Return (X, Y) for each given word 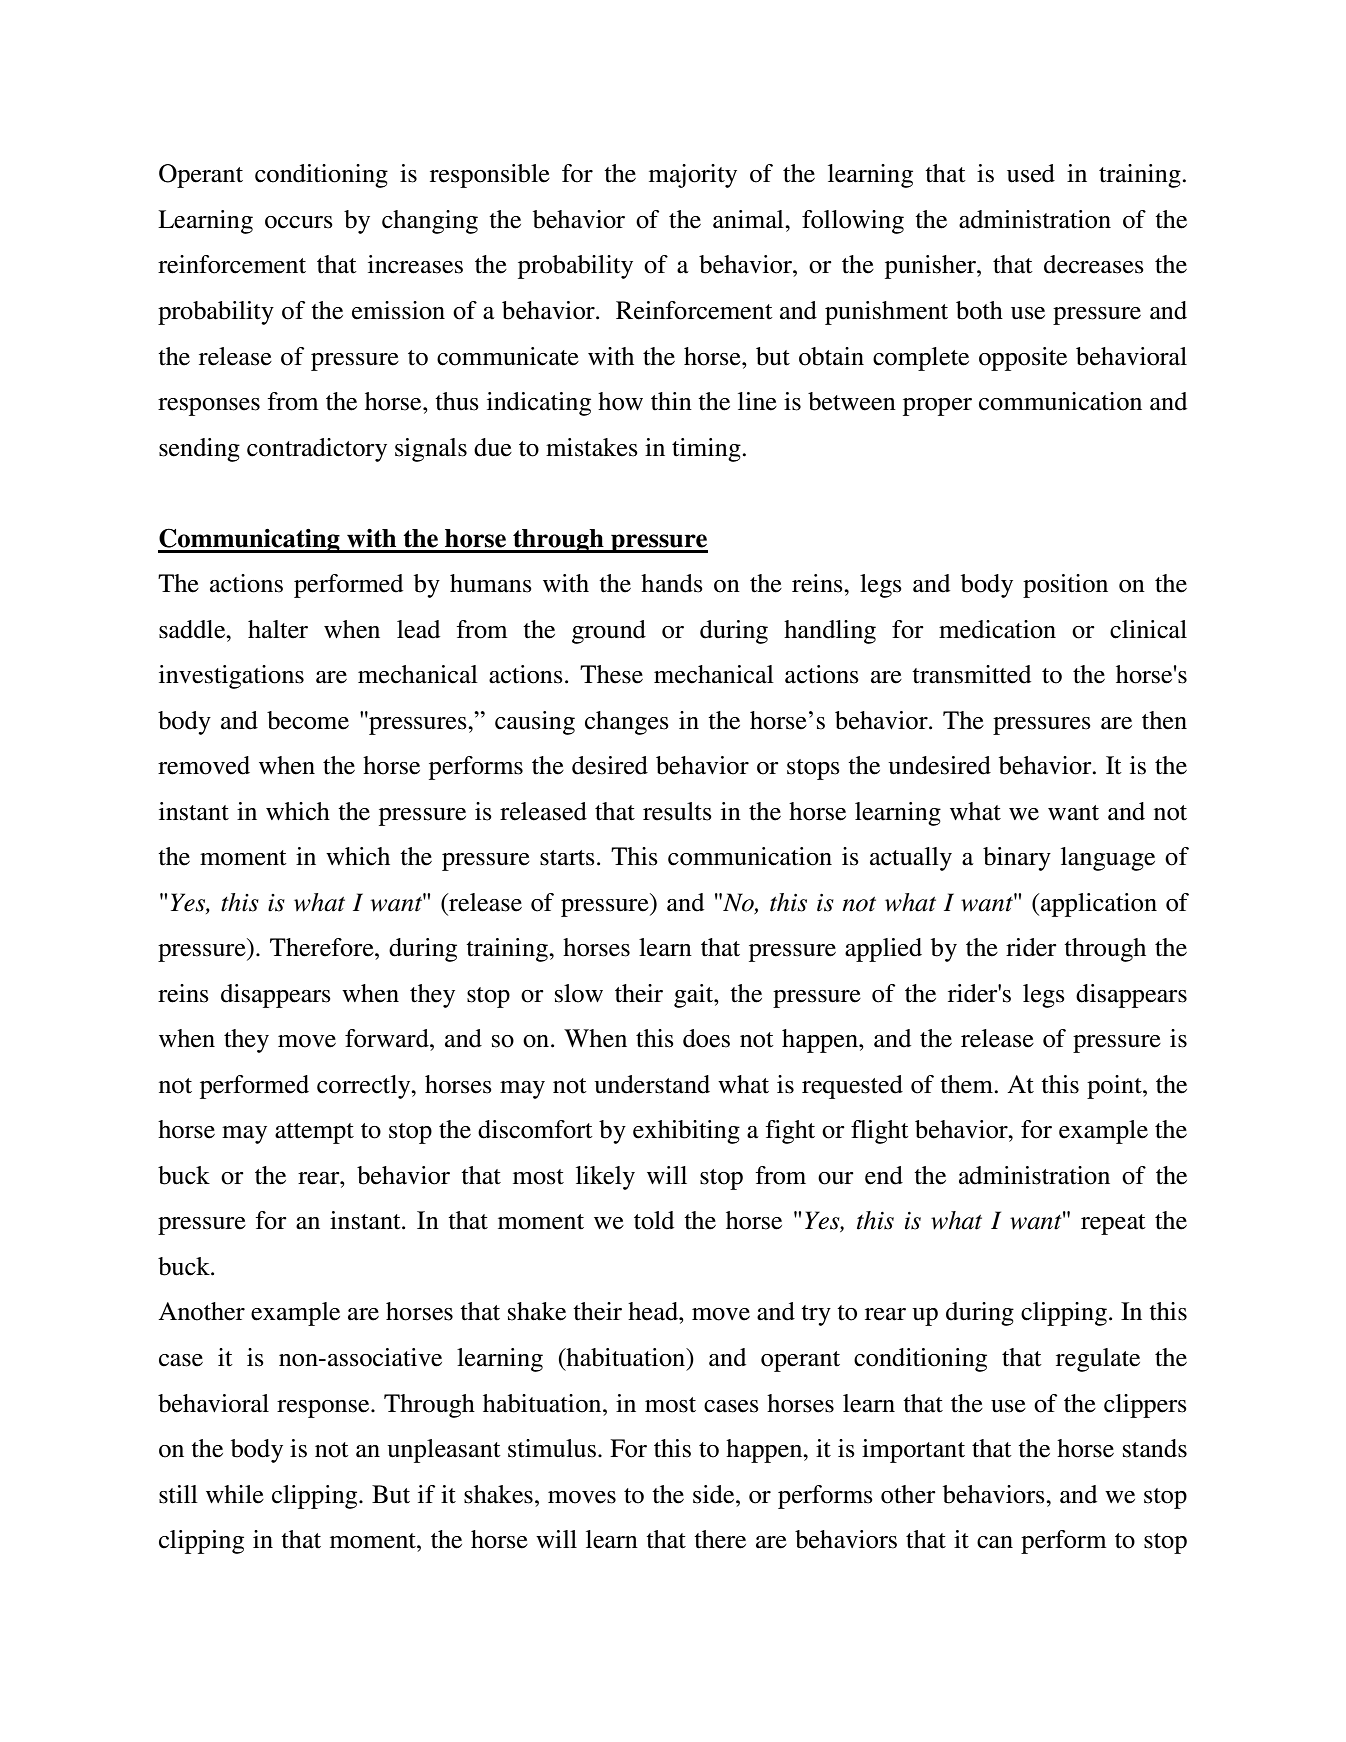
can (995, 1542)
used (1031, 173)
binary (1017, 859)
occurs (299, 222)
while (235, 1494)
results (677, 811)
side (715, 1494)
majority (693, 176)
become (308, 720)
